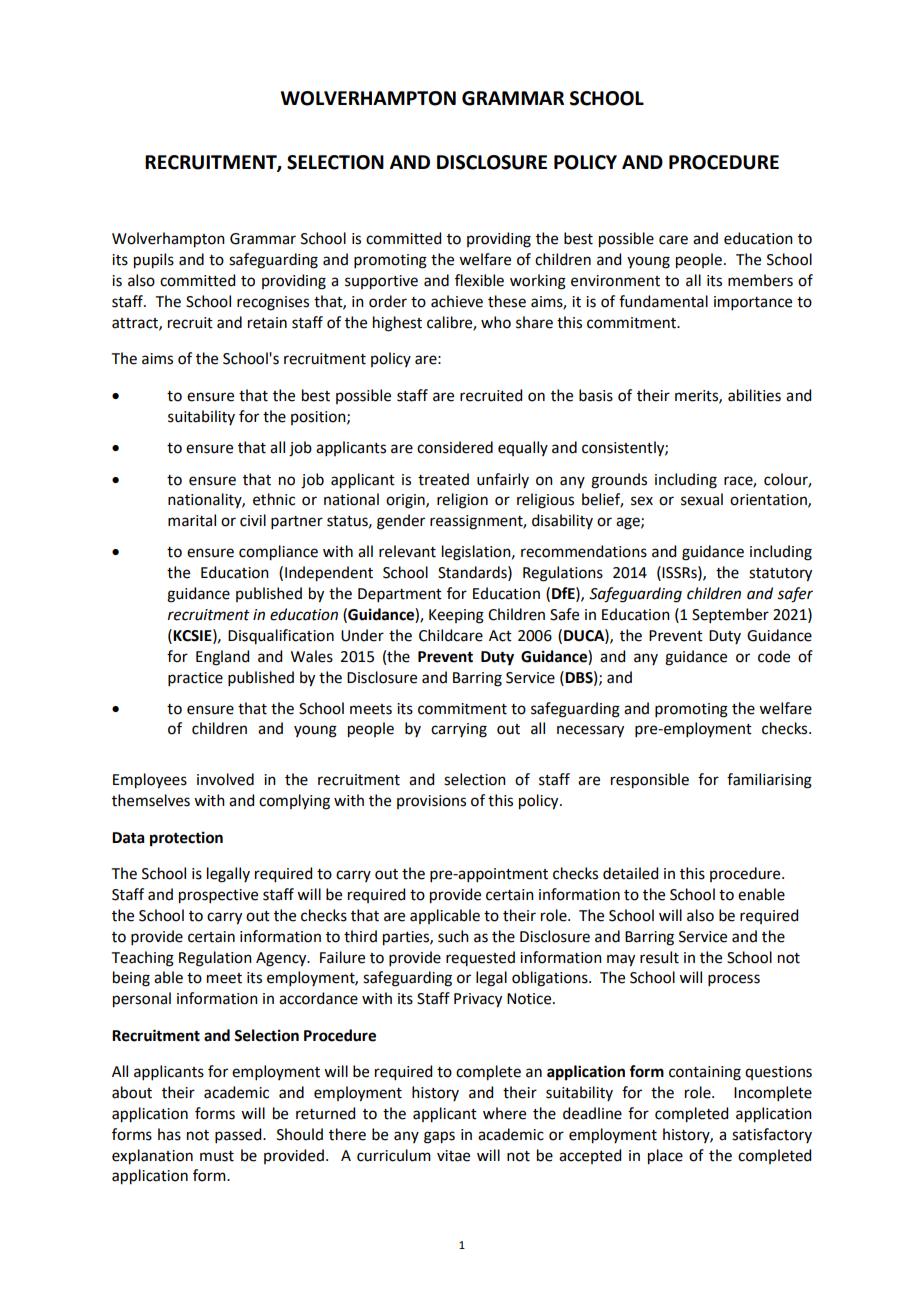 The image size is (924, 1308). I want to click on pupils, so click(154, 261).
